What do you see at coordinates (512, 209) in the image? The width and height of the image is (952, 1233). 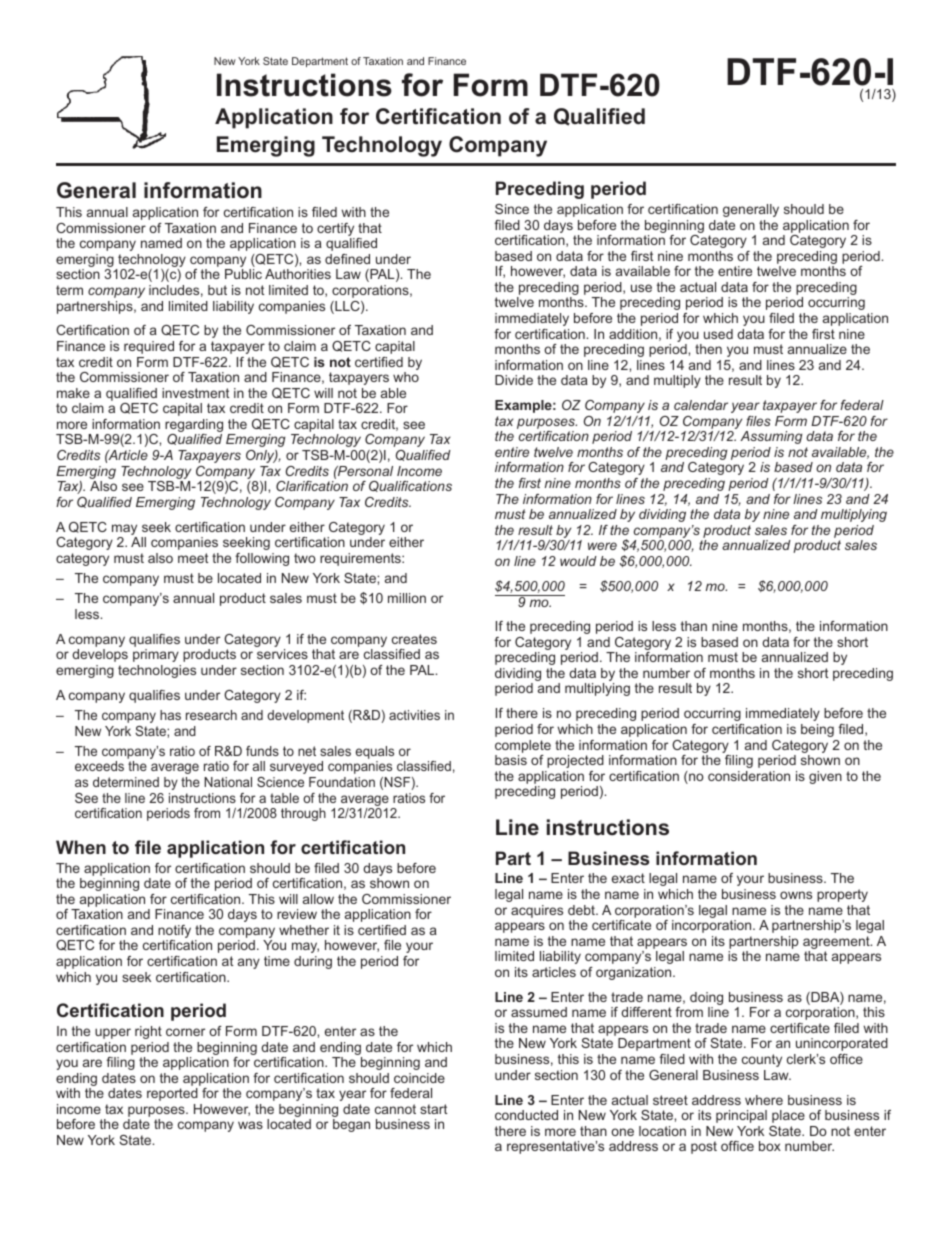 I see `Since` at bounding box center [512, 209].
